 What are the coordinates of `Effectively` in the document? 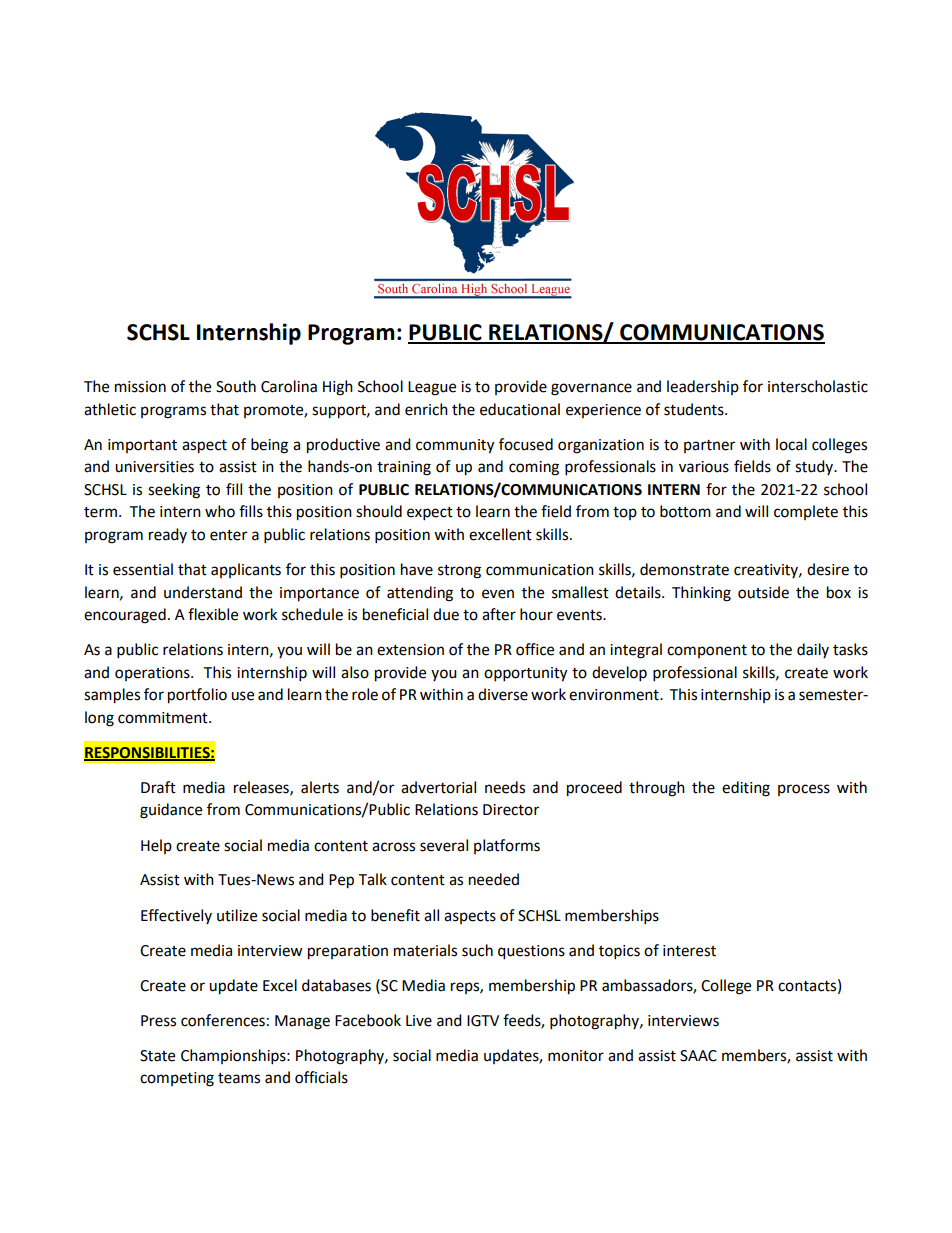 It's located at (176, 916).
